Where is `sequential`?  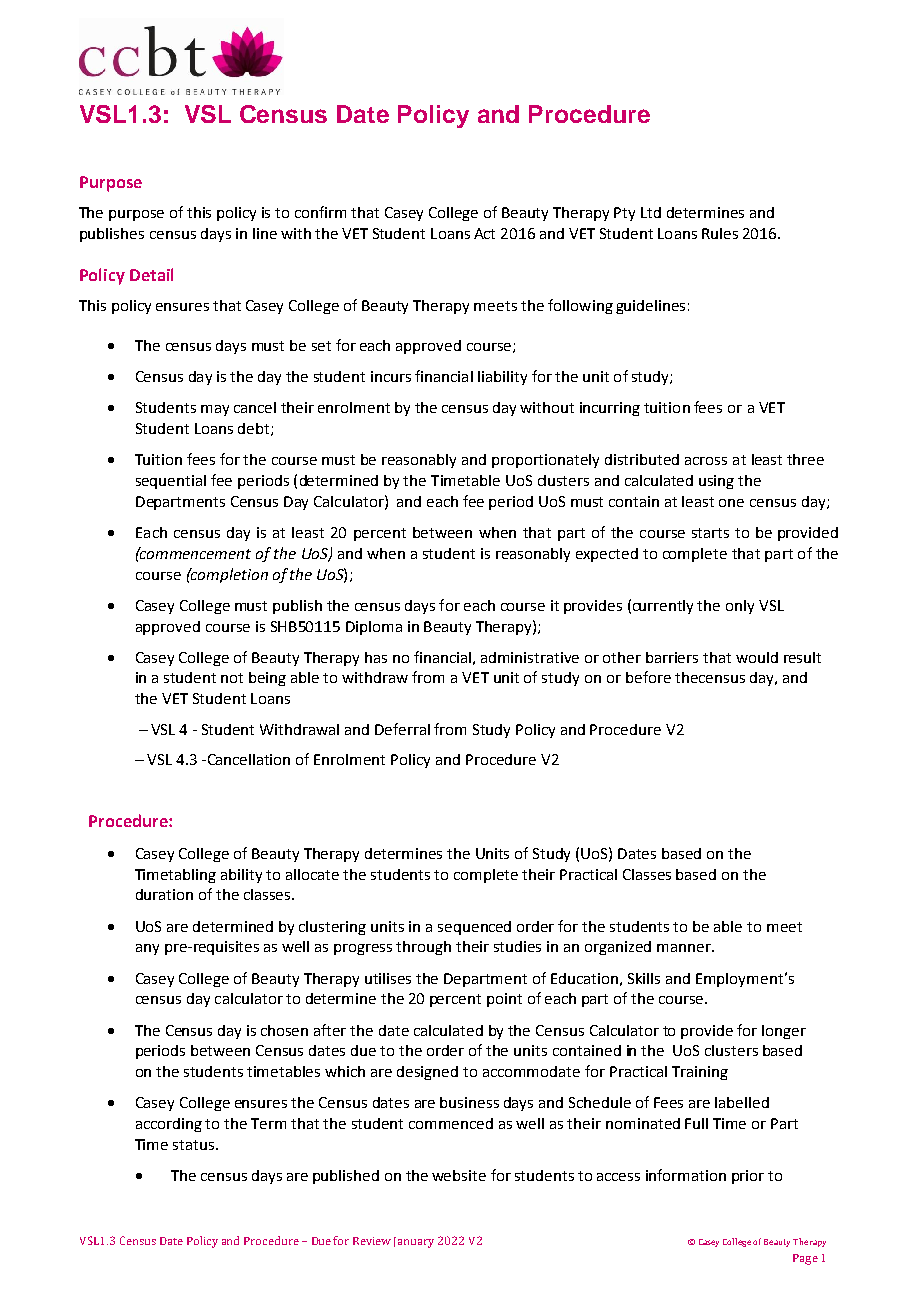
sequential is located at coordinates (171, 482).
